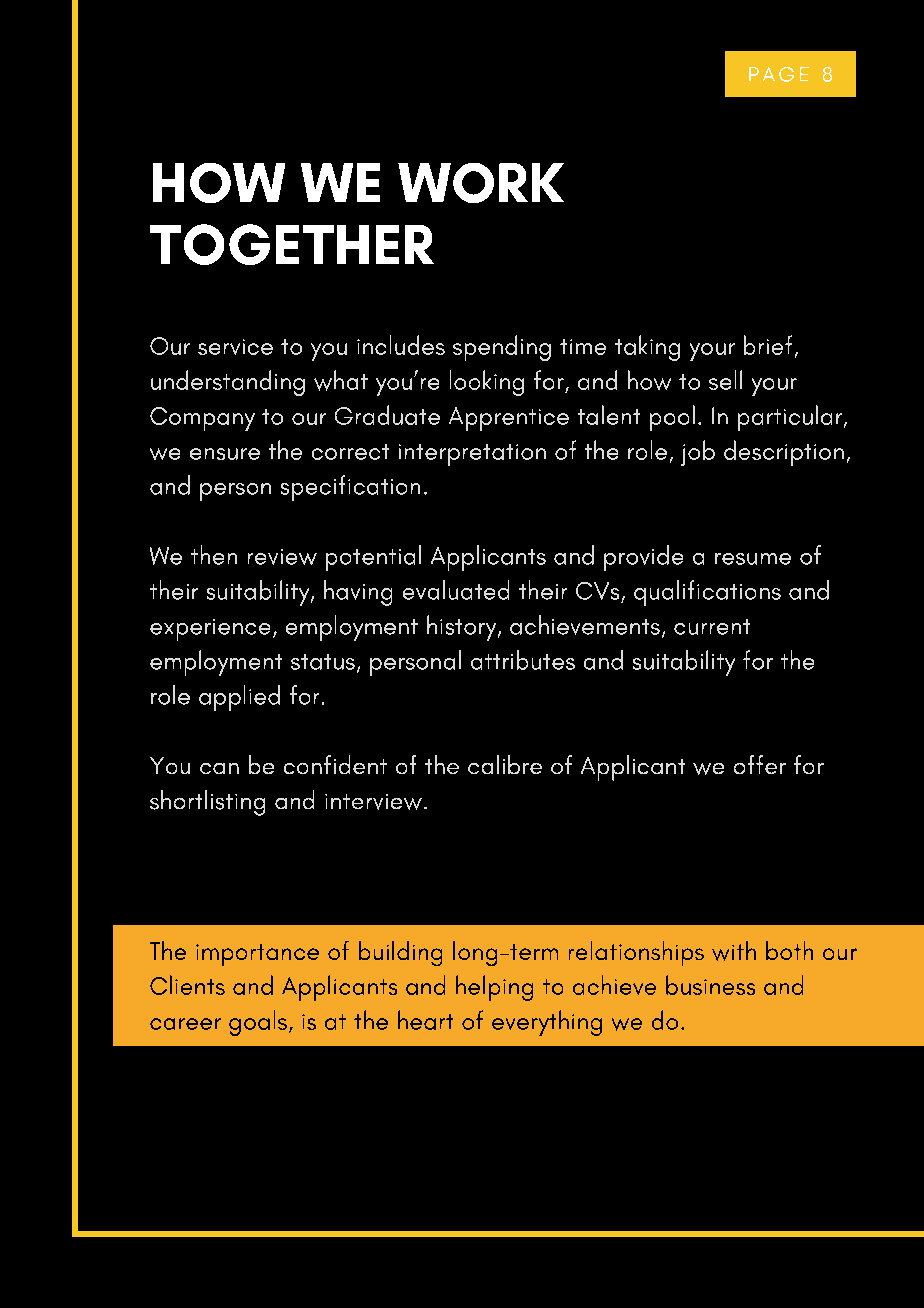 This screenshot has width=924, height=1308. What do you see at coordinates (523, 660) in the screenshot?
I see `attributes` at bounding box center [523, 660].
